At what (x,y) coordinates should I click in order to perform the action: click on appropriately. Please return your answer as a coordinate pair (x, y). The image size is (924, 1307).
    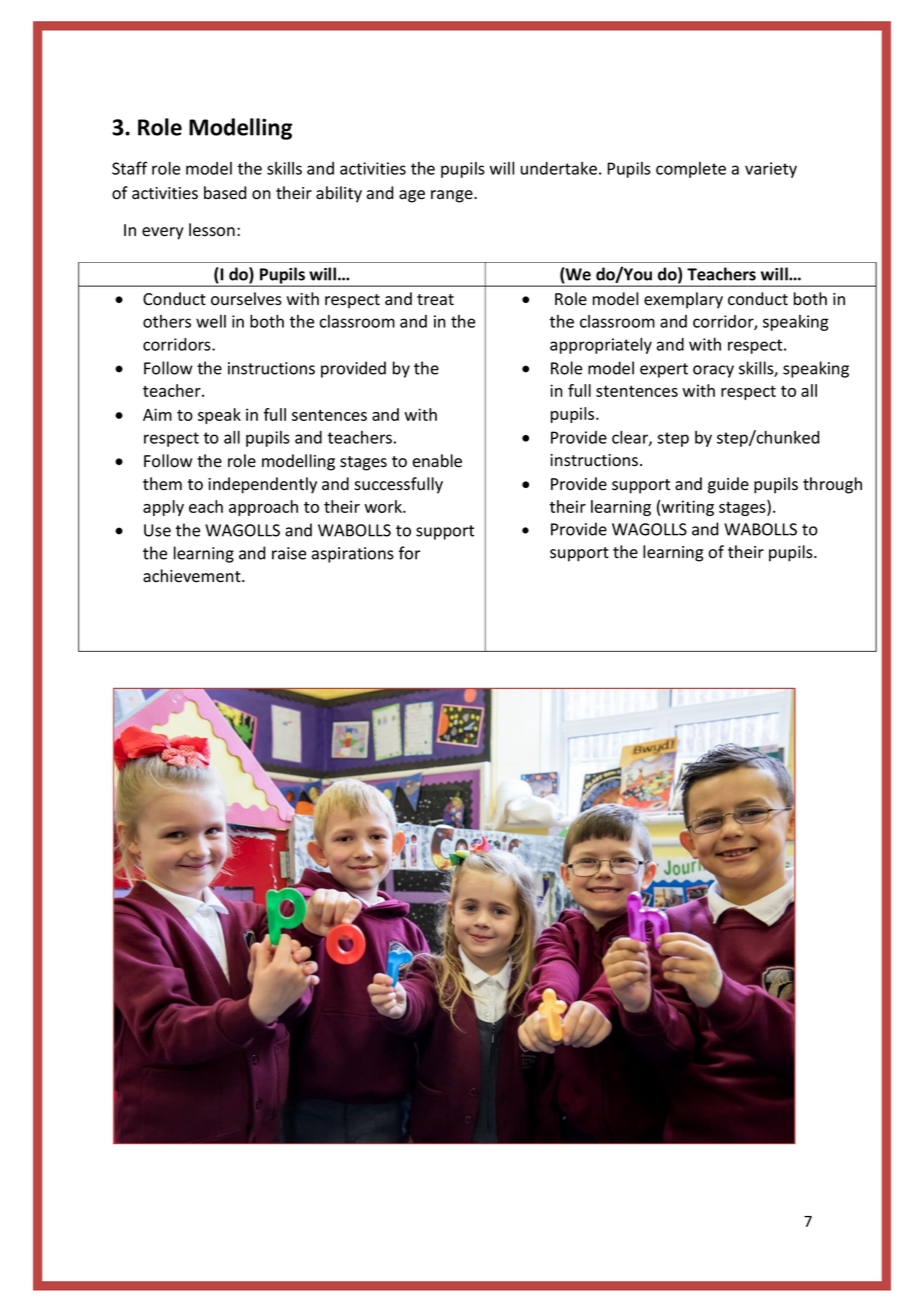
    Looking at the image, I should click on (601, 346).
